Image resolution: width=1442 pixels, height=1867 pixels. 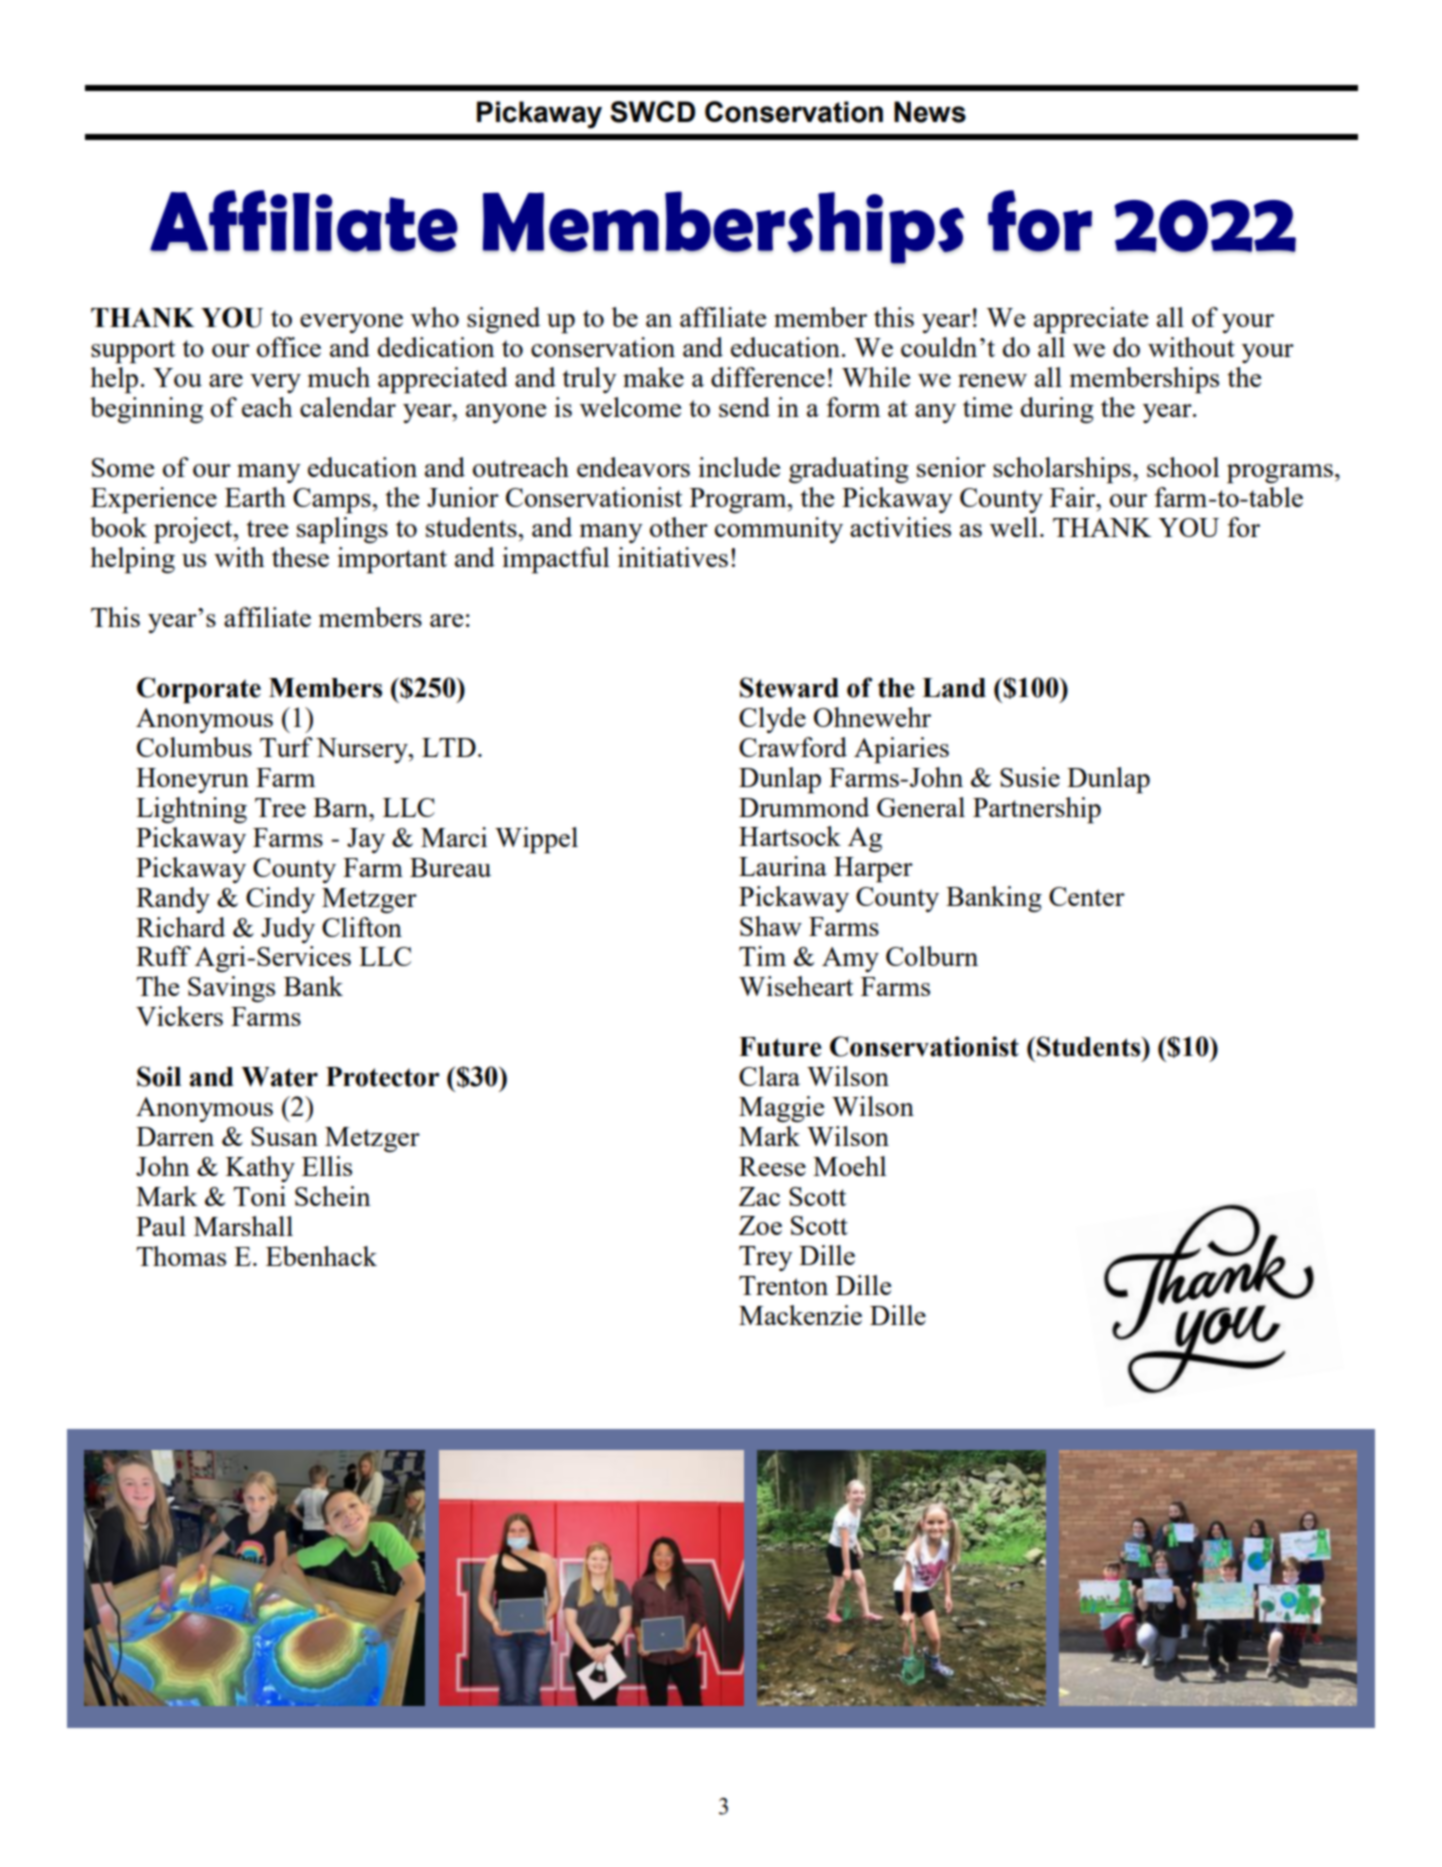 What do you see at coordinates (1087, 896) in the screenshot?
I see `Center` at bounding box center [1087, 896].
